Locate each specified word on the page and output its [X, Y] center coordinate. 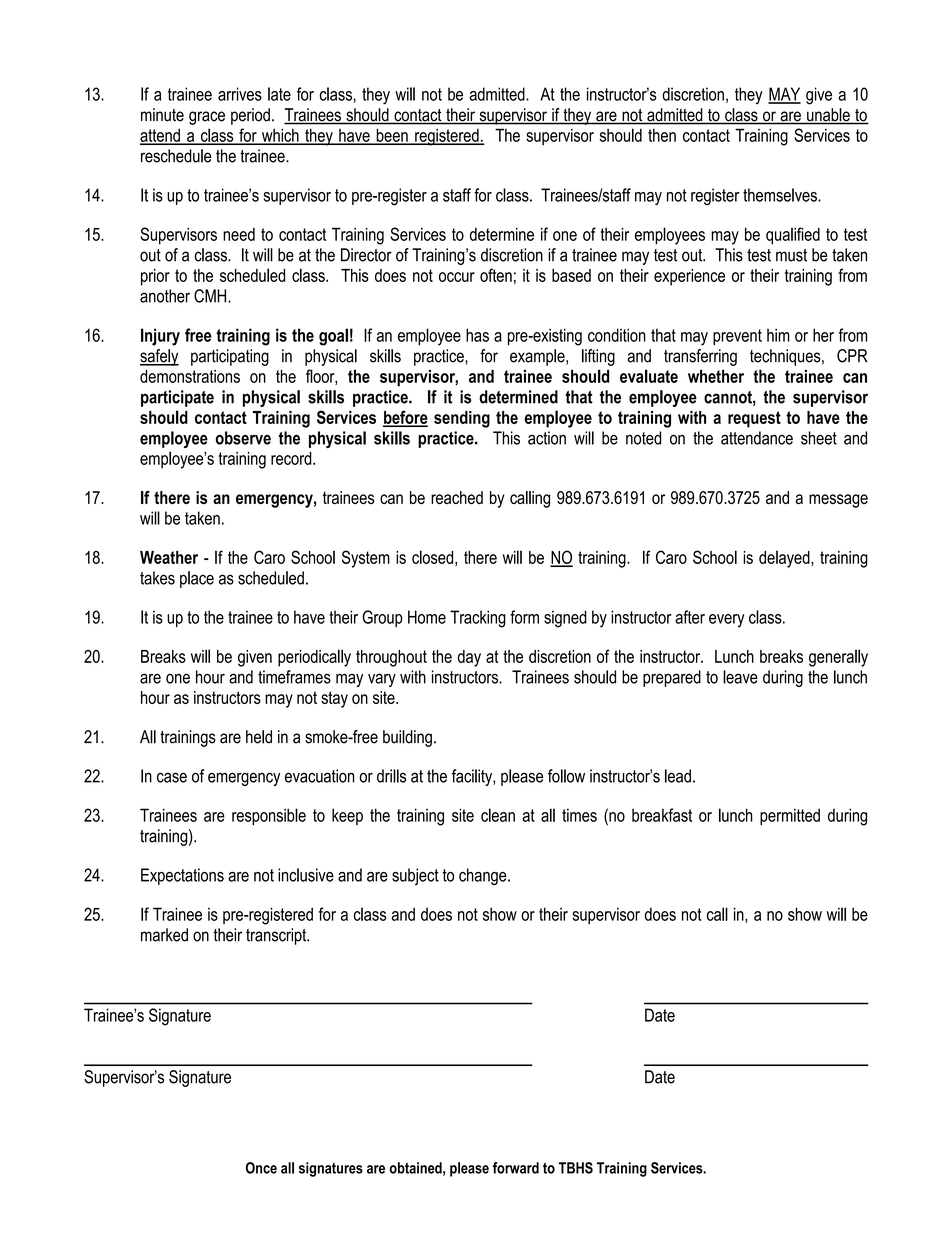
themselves [781, 195]
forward [516, 1168]
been [392, 136]
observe [243, 438]
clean [498, 815]
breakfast [662, 815]
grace [207, 118]
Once [261, 1168]
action [547, 438]
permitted [790, 816]
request [754, 419]
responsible [269, 816]
